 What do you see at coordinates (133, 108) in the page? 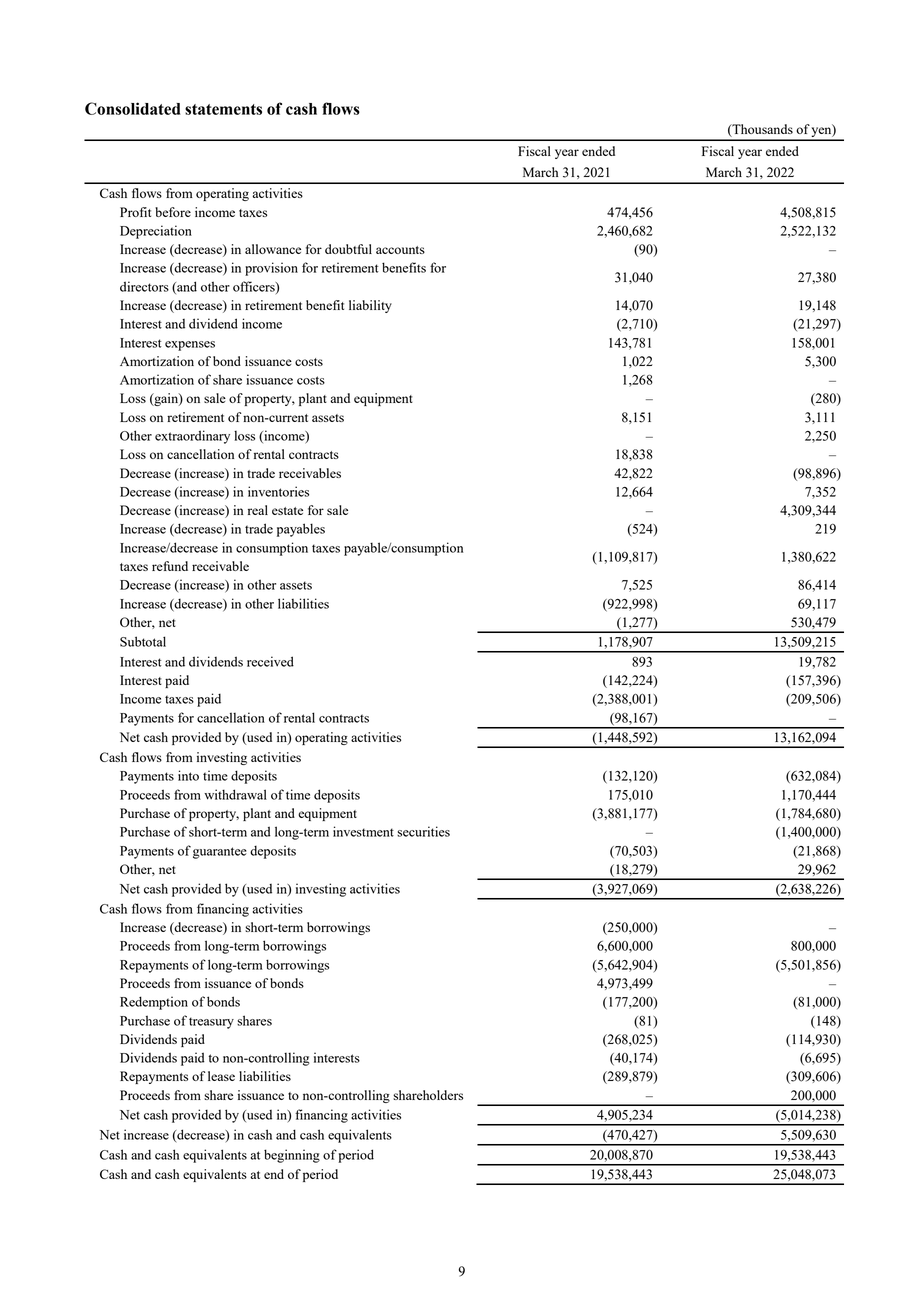
I see `Consolidated` at bounding box center [133, 108].
